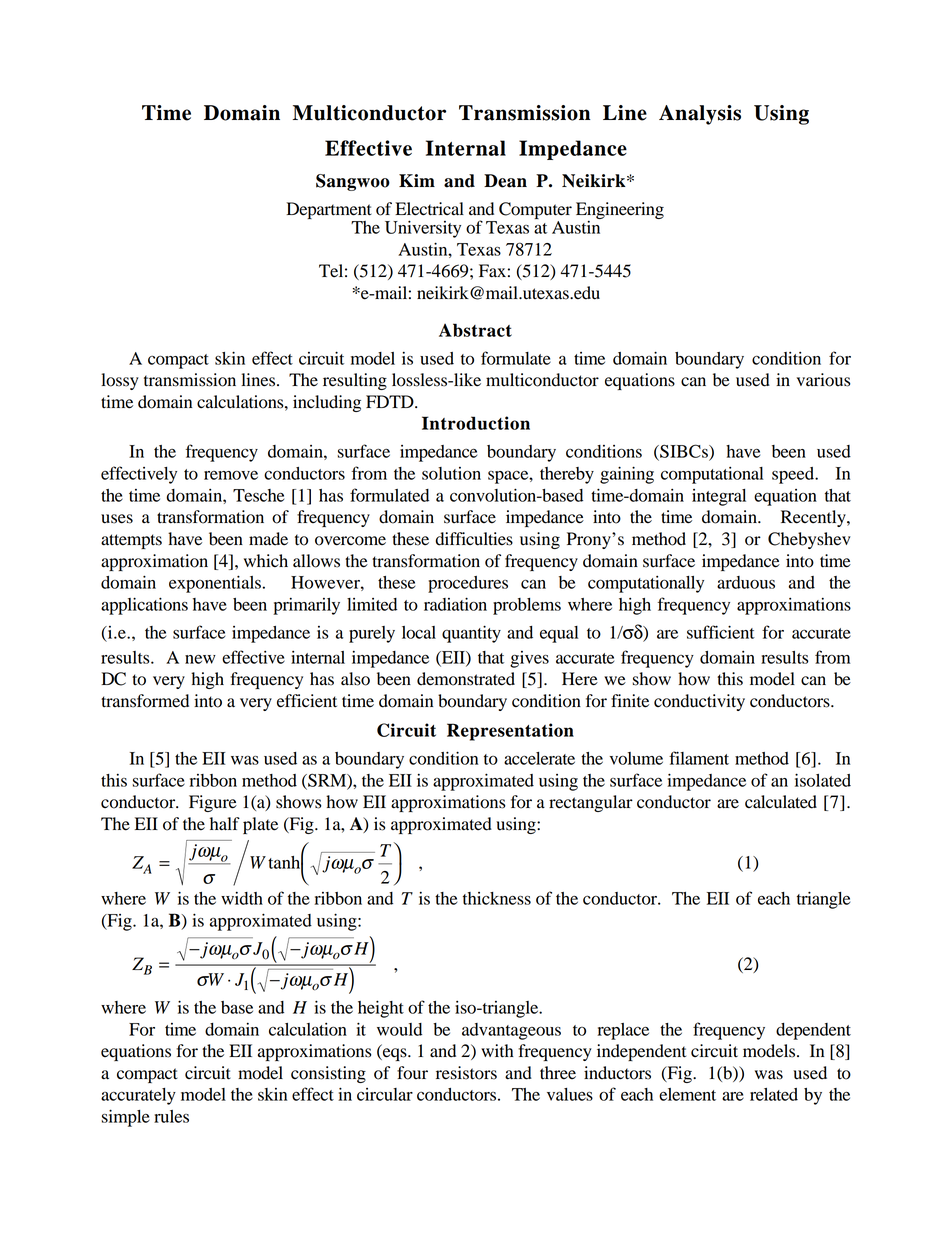  I want to click on Dean, so click(505, 181).
